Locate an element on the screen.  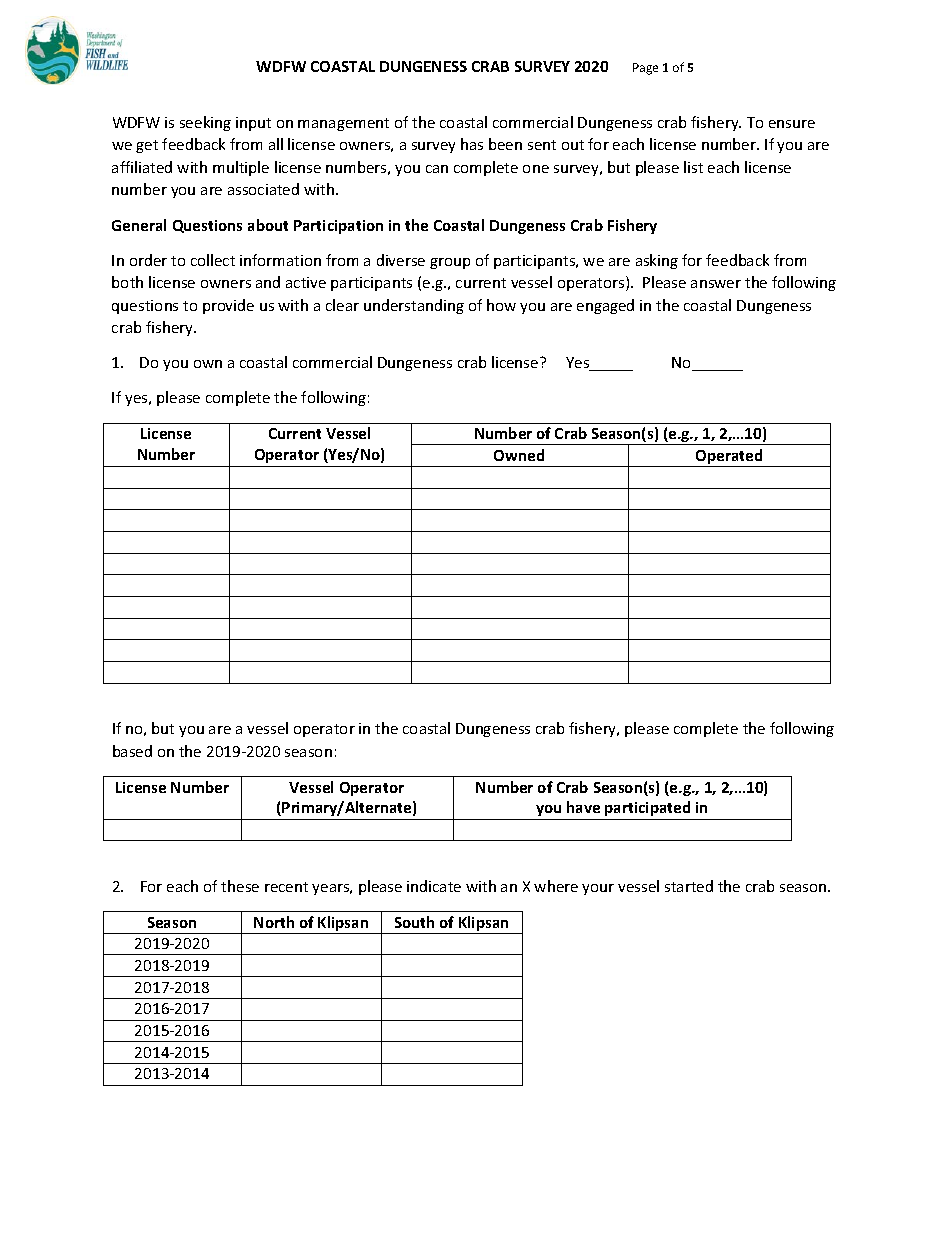
has is located at coordinates (472, 144).
